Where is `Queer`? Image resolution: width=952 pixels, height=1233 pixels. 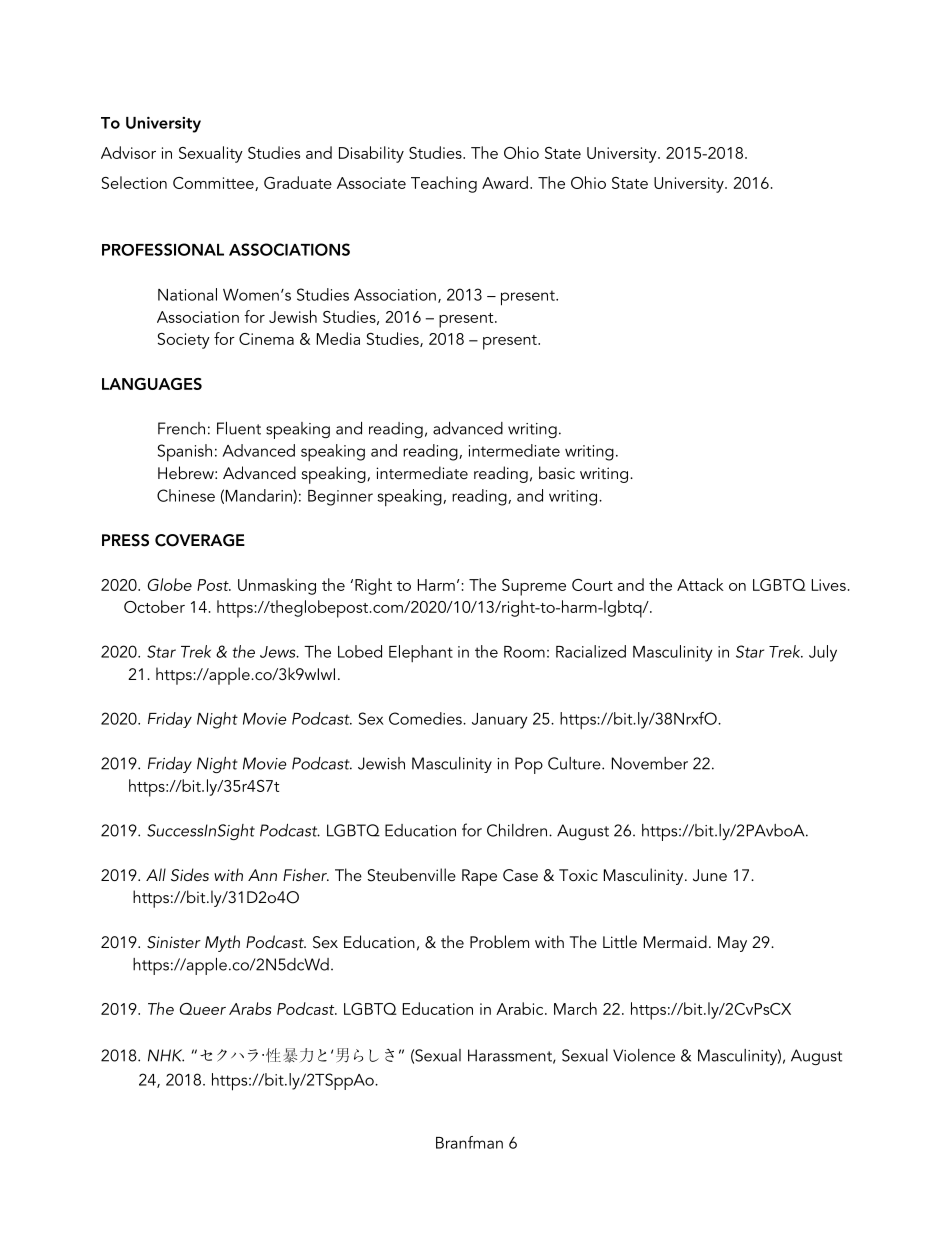 Queer is located at coordinates (203, 1009).
